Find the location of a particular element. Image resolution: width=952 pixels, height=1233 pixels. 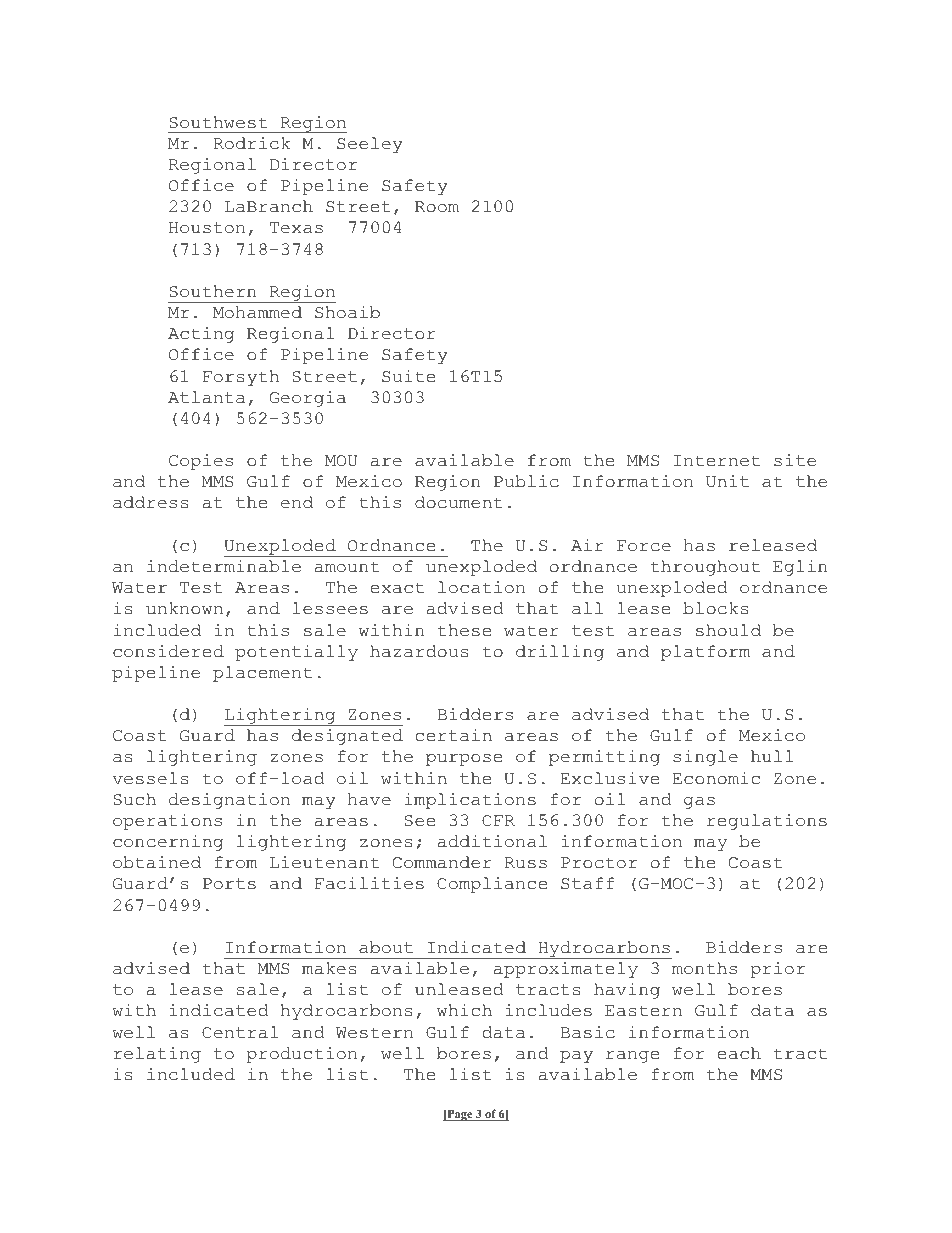

blocks is located at coordinates (716, 608).
